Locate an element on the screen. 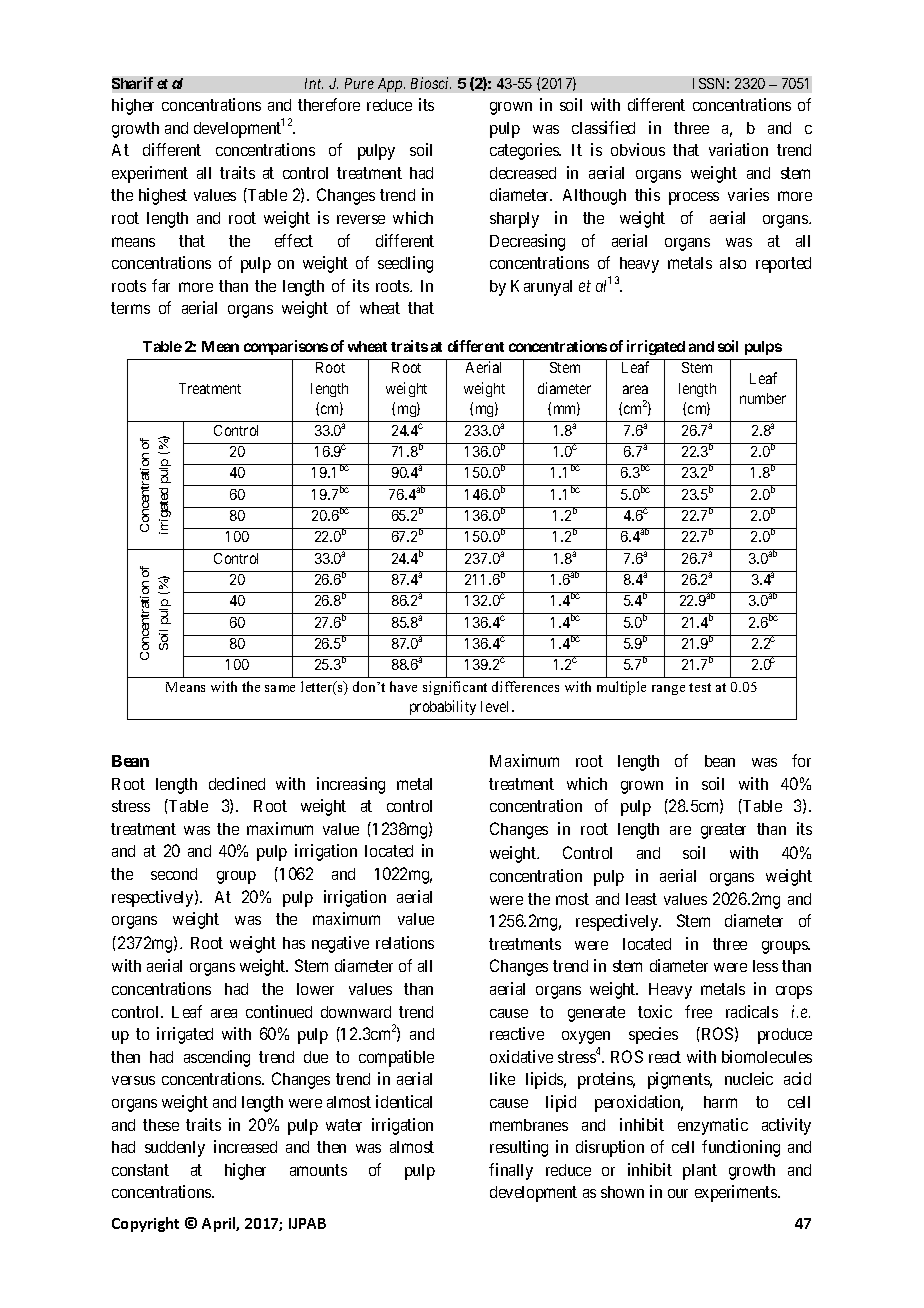  same is located at coordinates (280, 688).
